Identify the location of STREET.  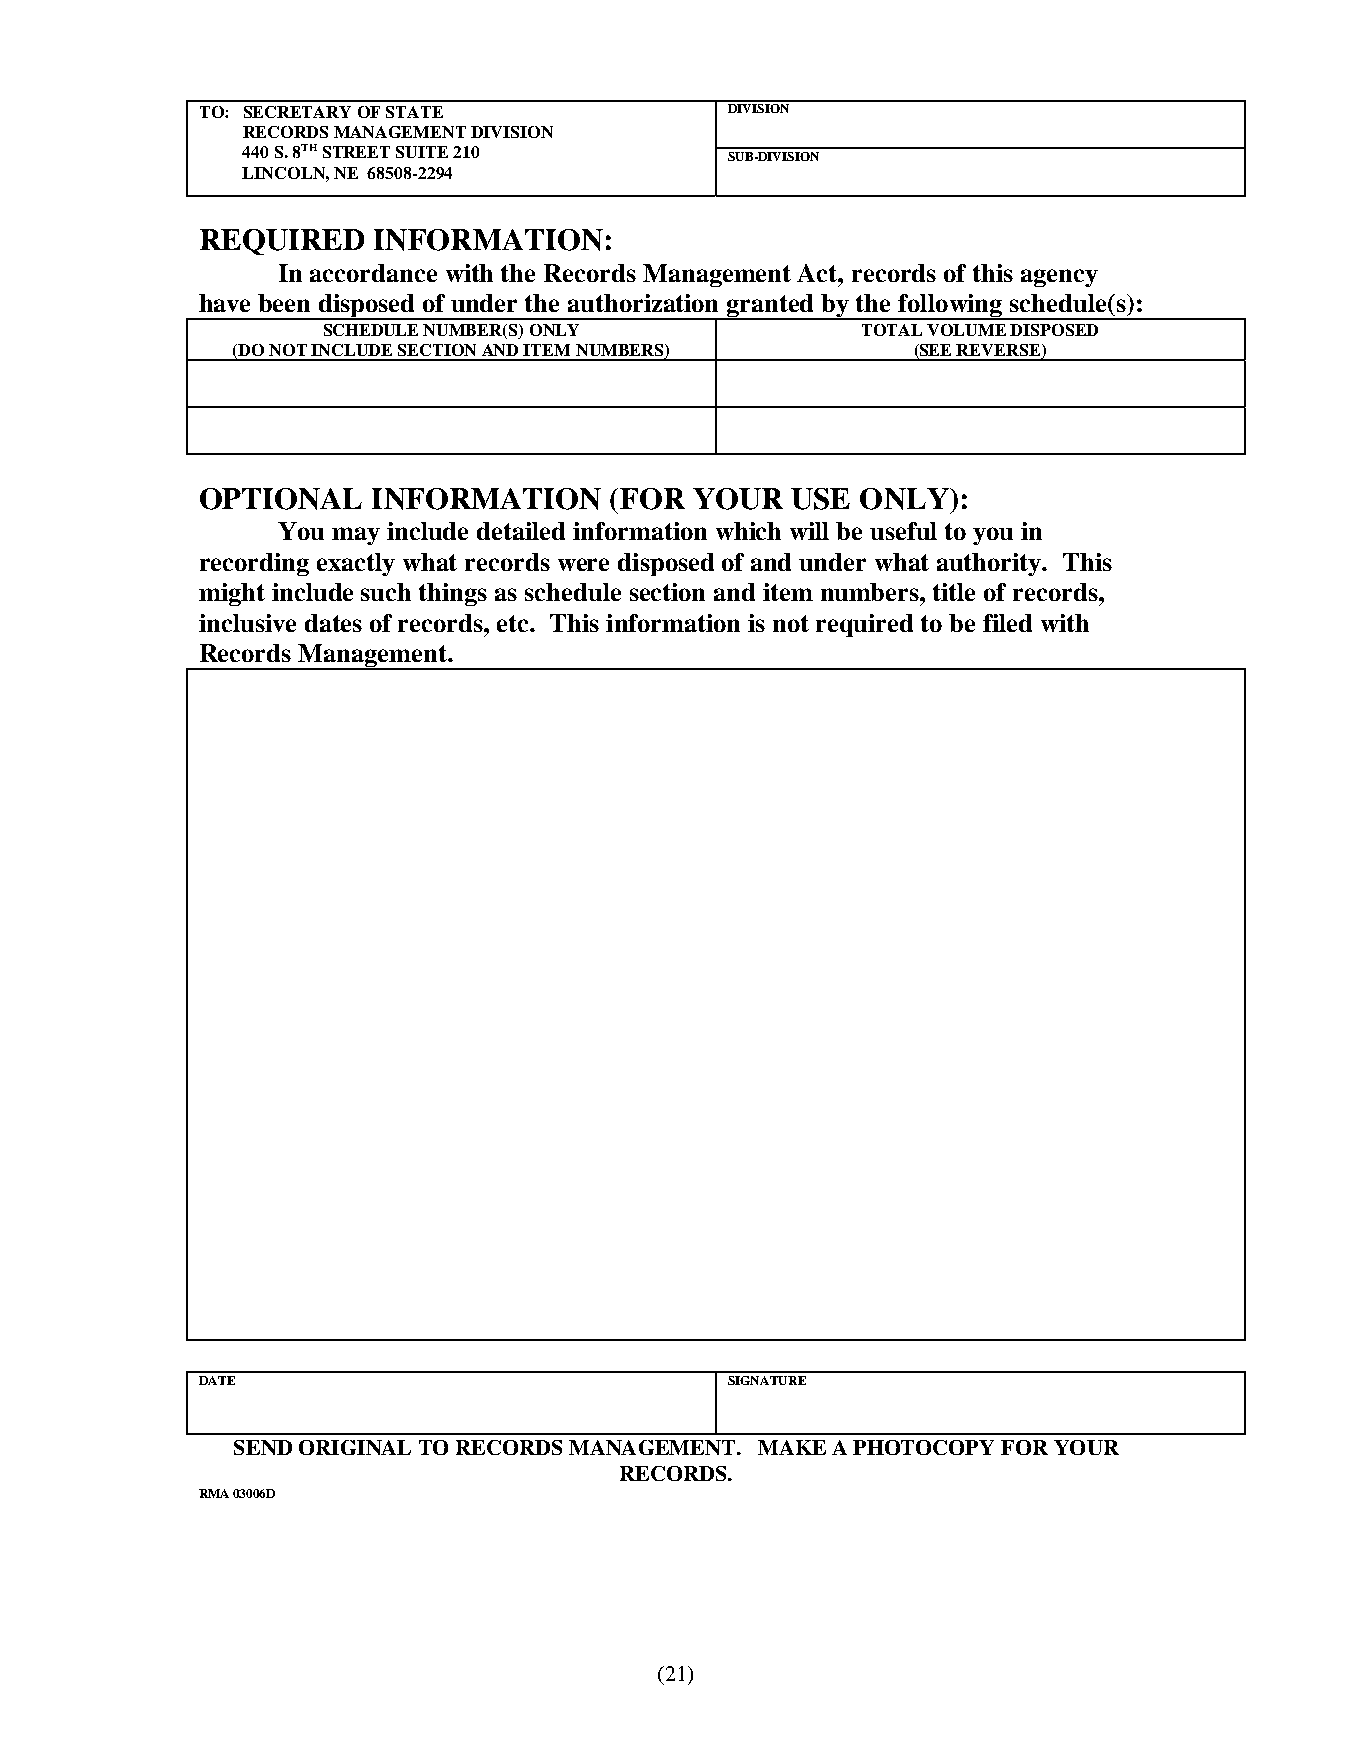
(356, 152).
